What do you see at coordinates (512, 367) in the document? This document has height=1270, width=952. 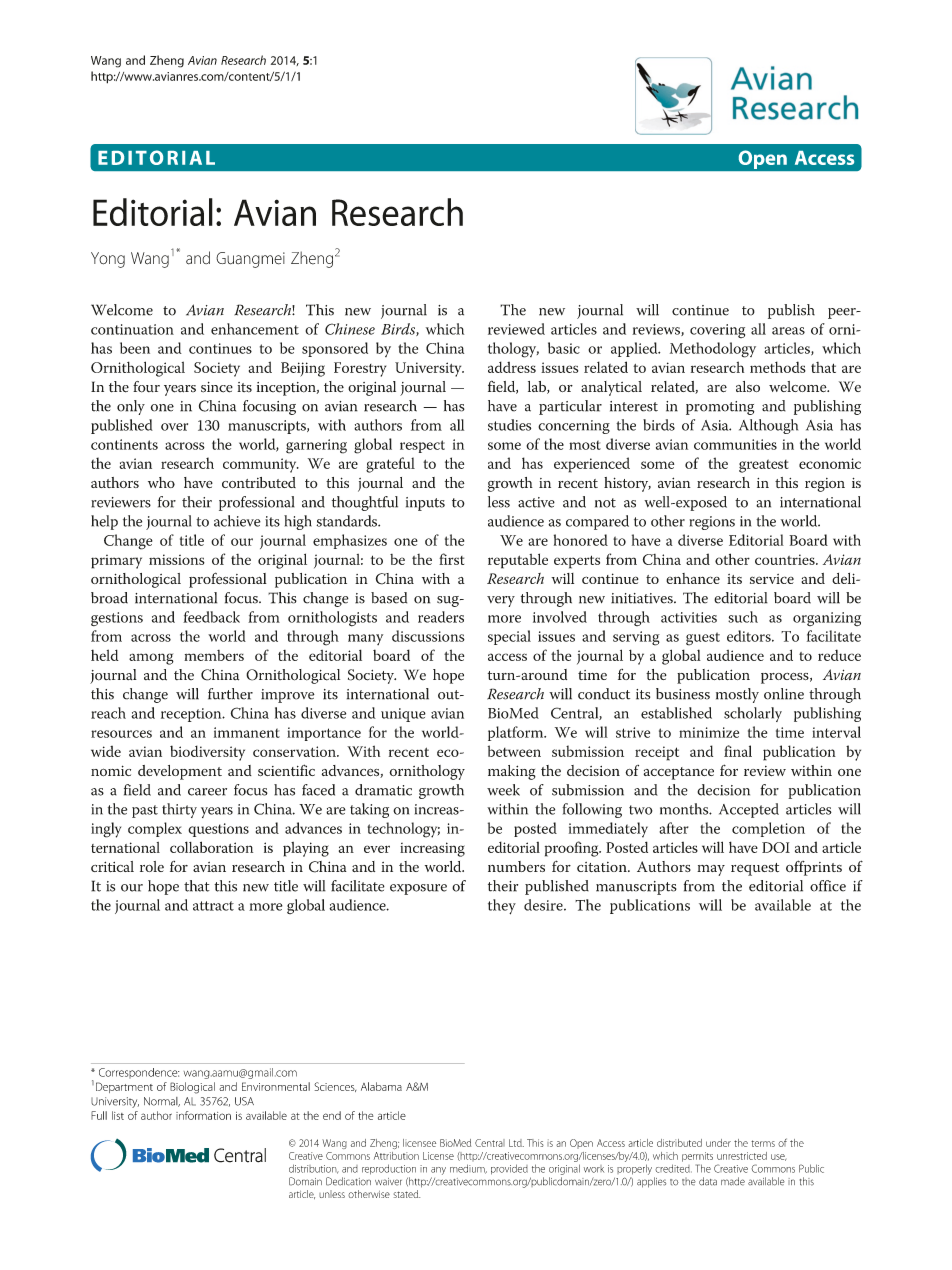 I see `address` at bounding box center [512, 367].
